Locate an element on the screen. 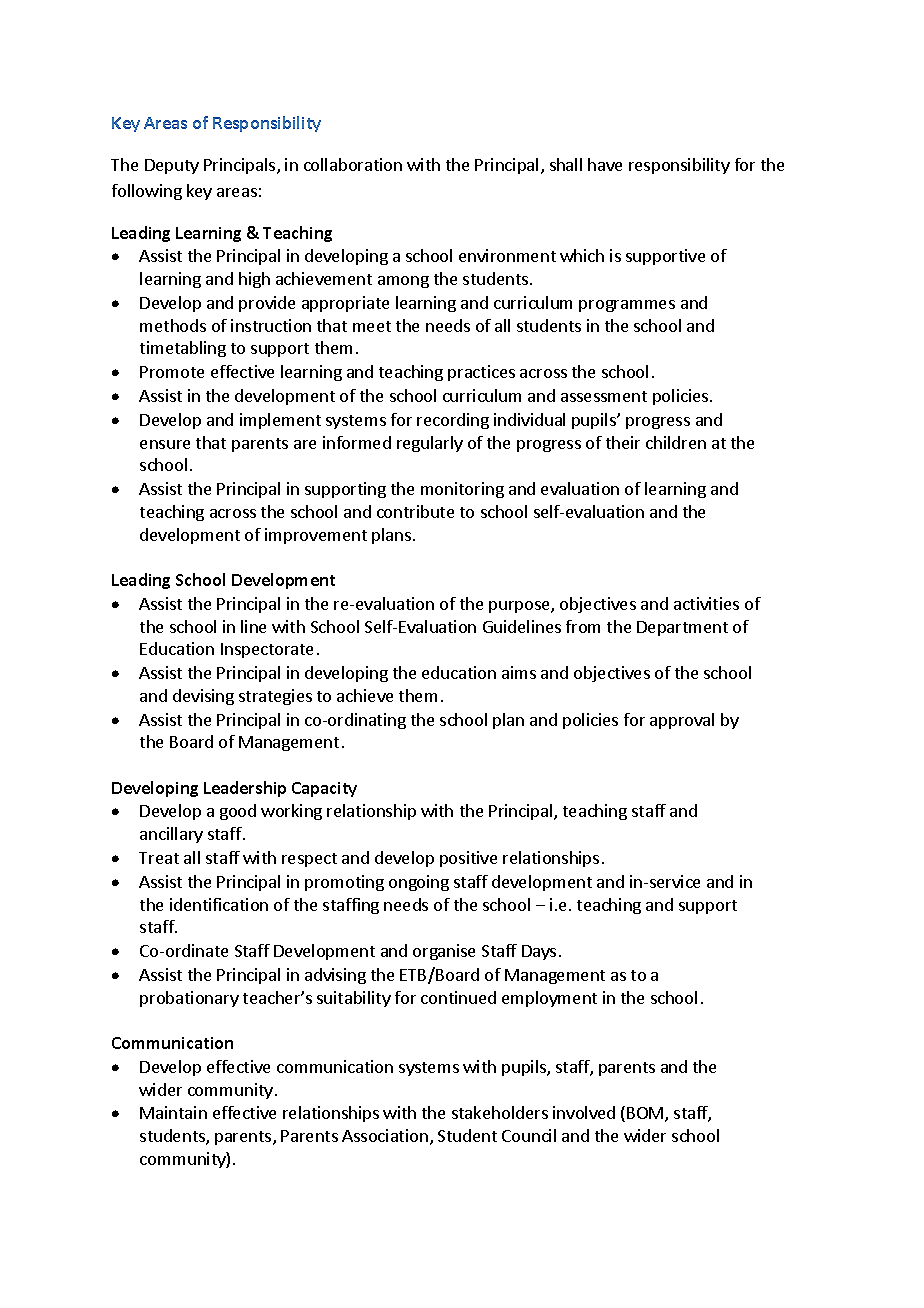  devising is located at coordinates (203, 697).
